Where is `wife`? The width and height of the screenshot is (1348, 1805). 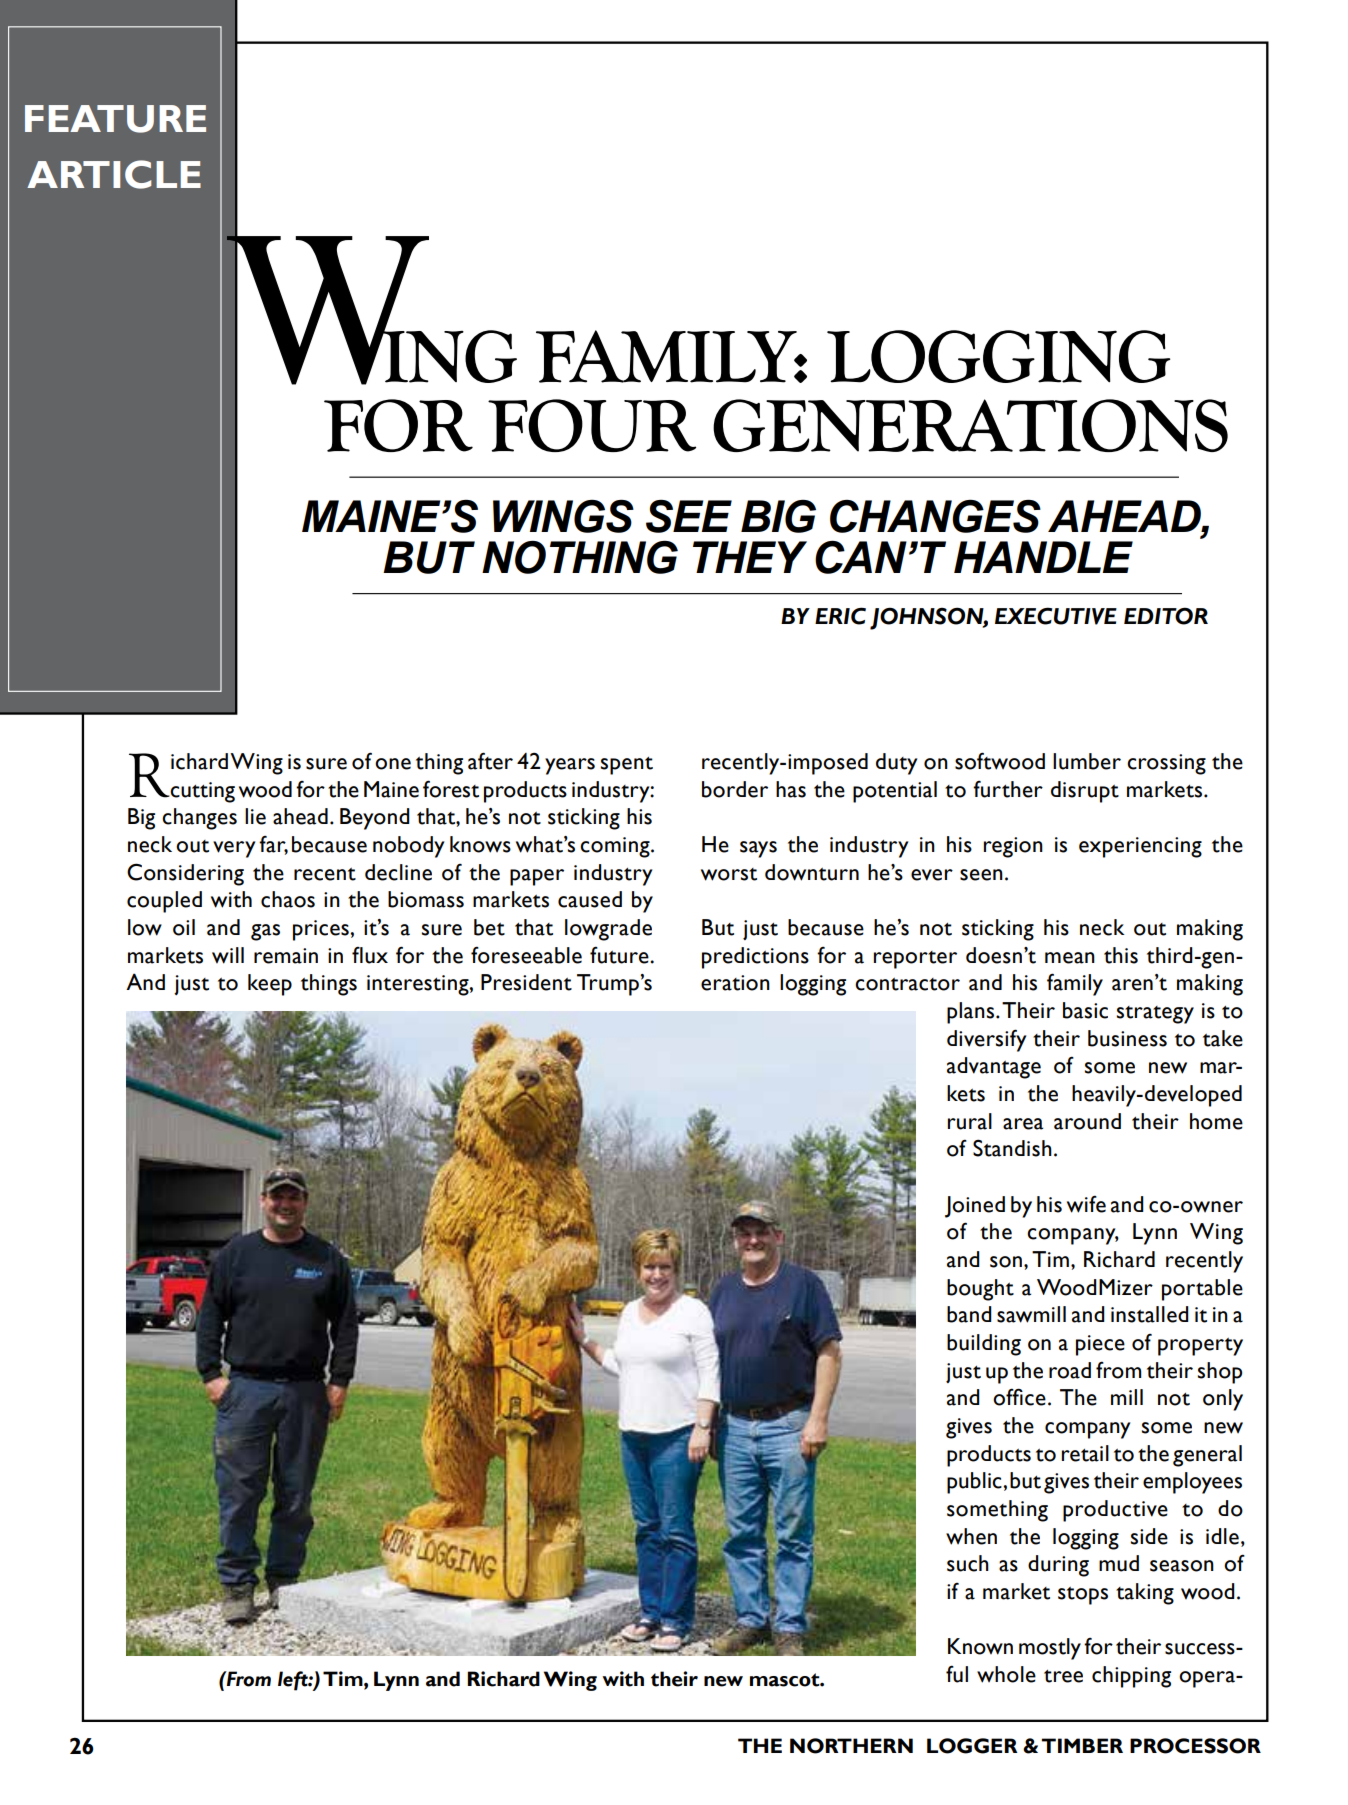
wife is located at coordinates (1086, 1204).
